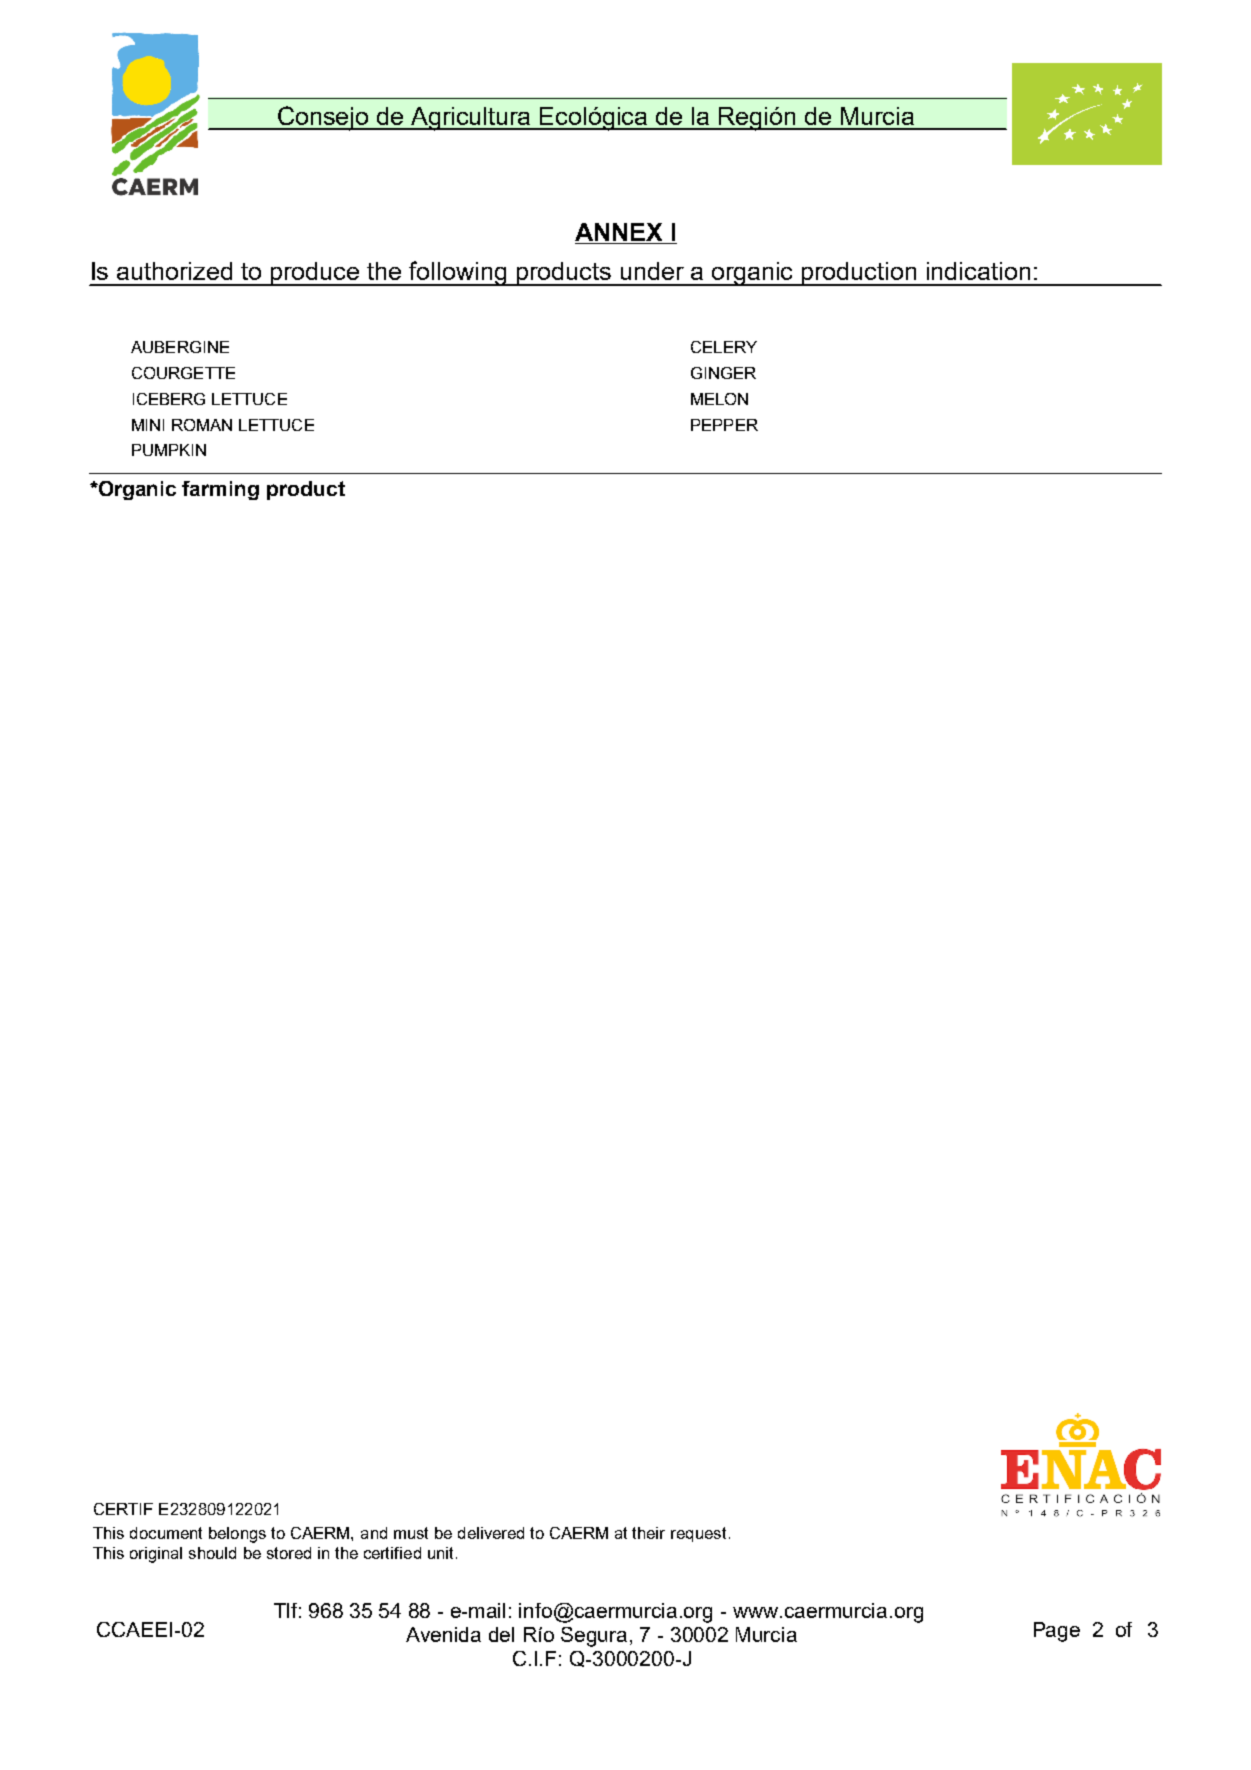 The height and width of the page is (1770, 1251). Describe the element at coordinates (323, 118) in the page. I see `Consejo` at that location.
